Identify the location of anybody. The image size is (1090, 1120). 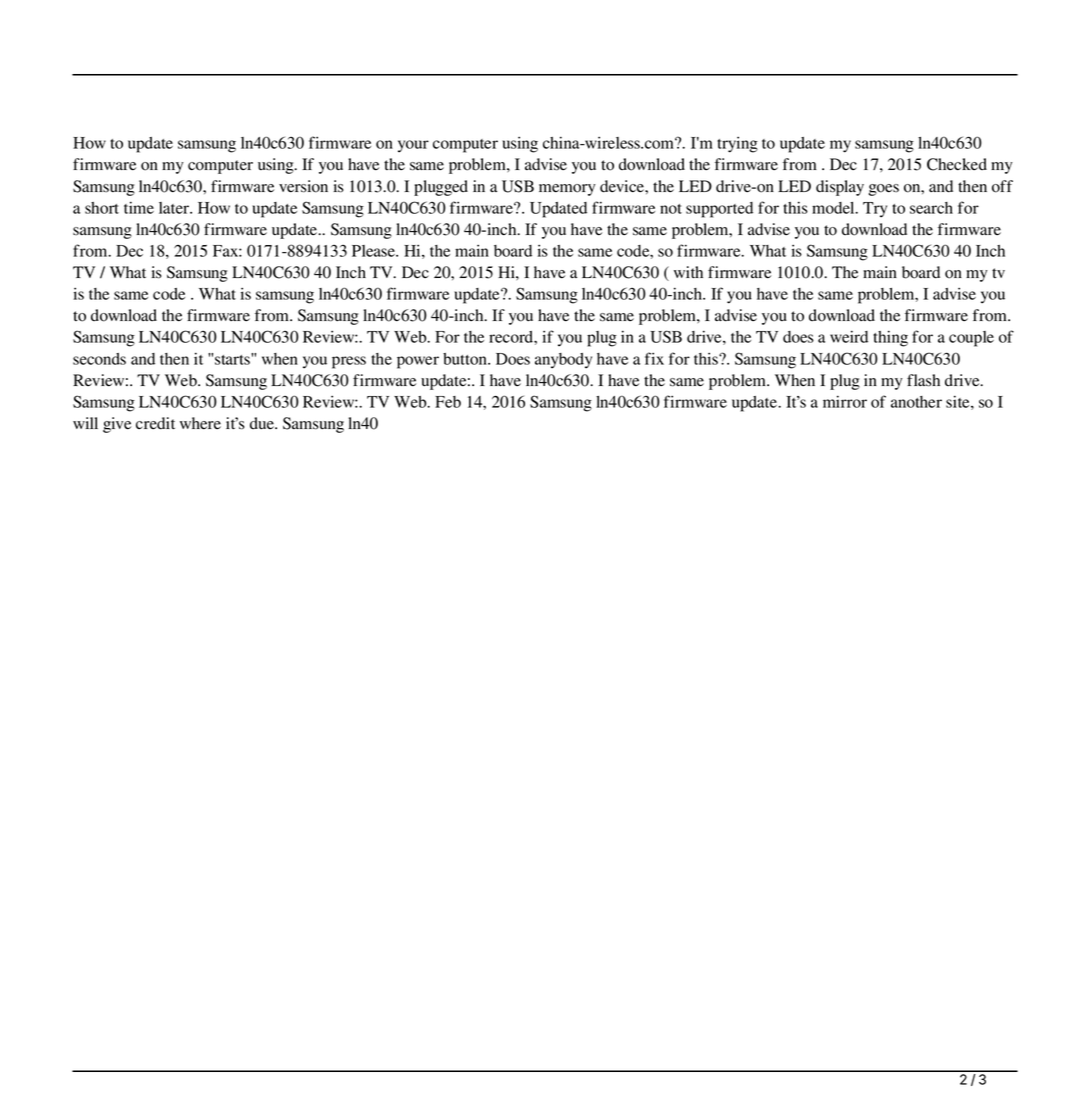
(563, 361).
